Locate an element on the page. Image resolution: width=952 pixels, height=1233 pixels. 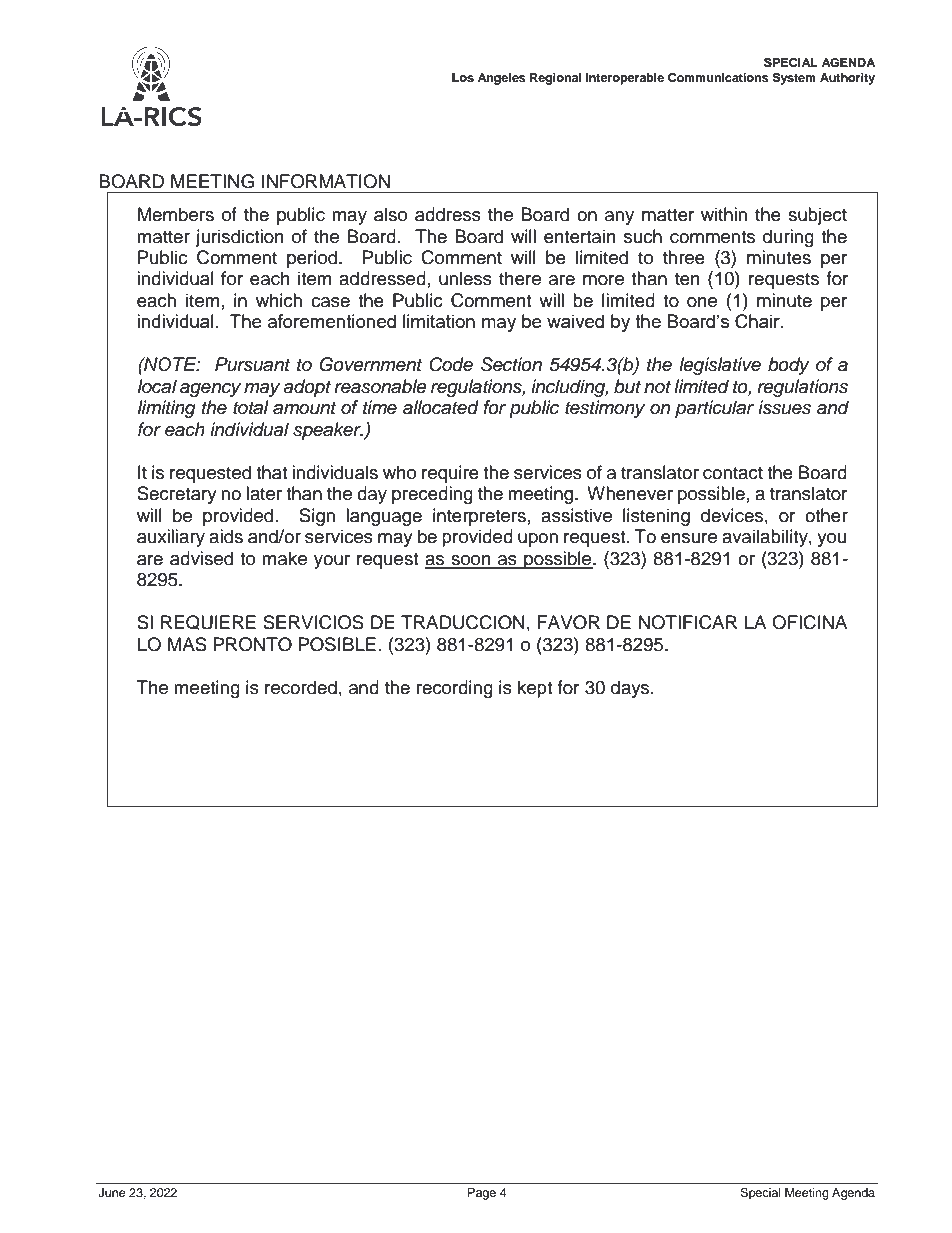
Page is located at coordinates (482, 1194).
